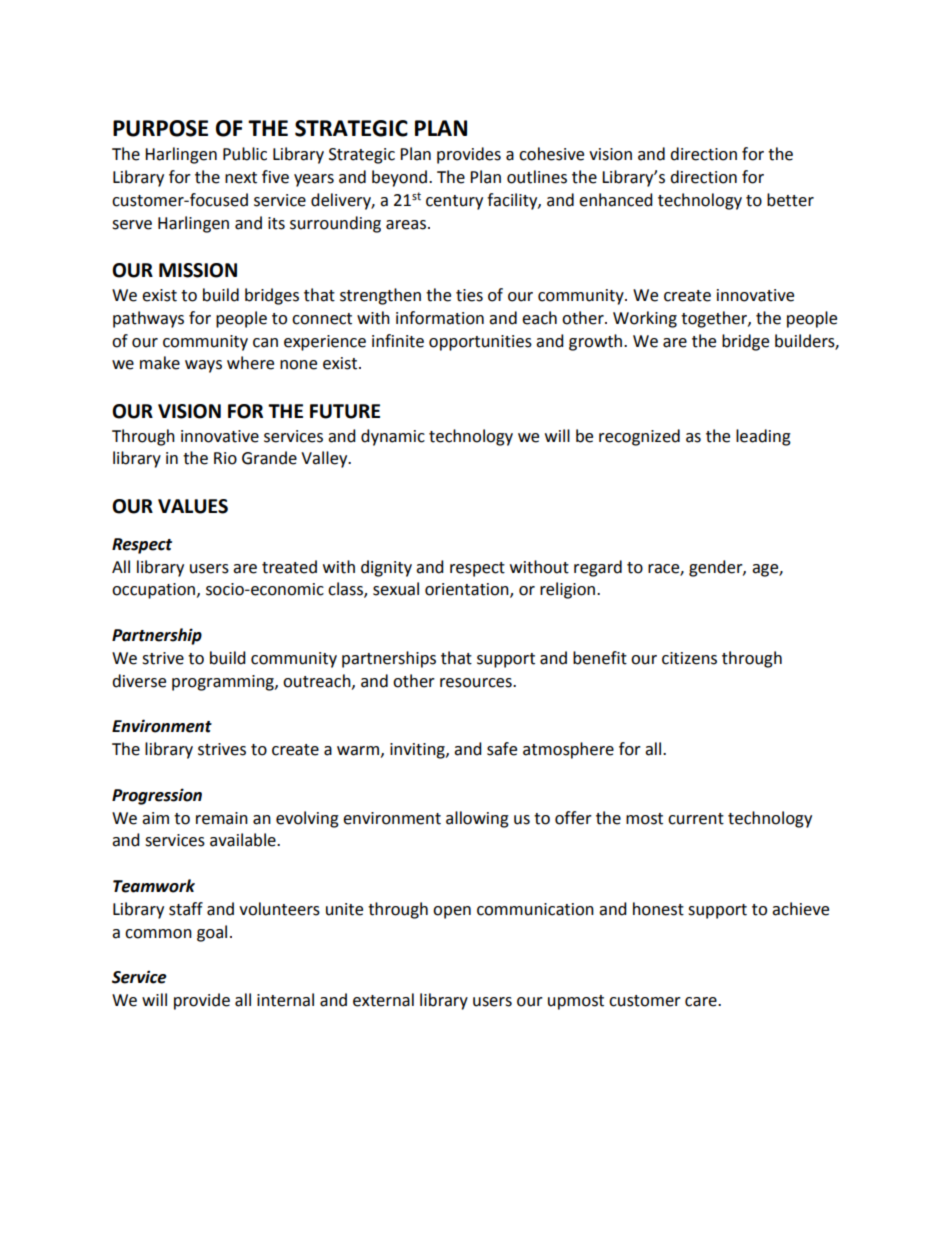 This screenshot has height=1233, width=952. What do you see at coordinates (454, 202) in the screenshot?
I see `century` at bounding box center [454, 202].
